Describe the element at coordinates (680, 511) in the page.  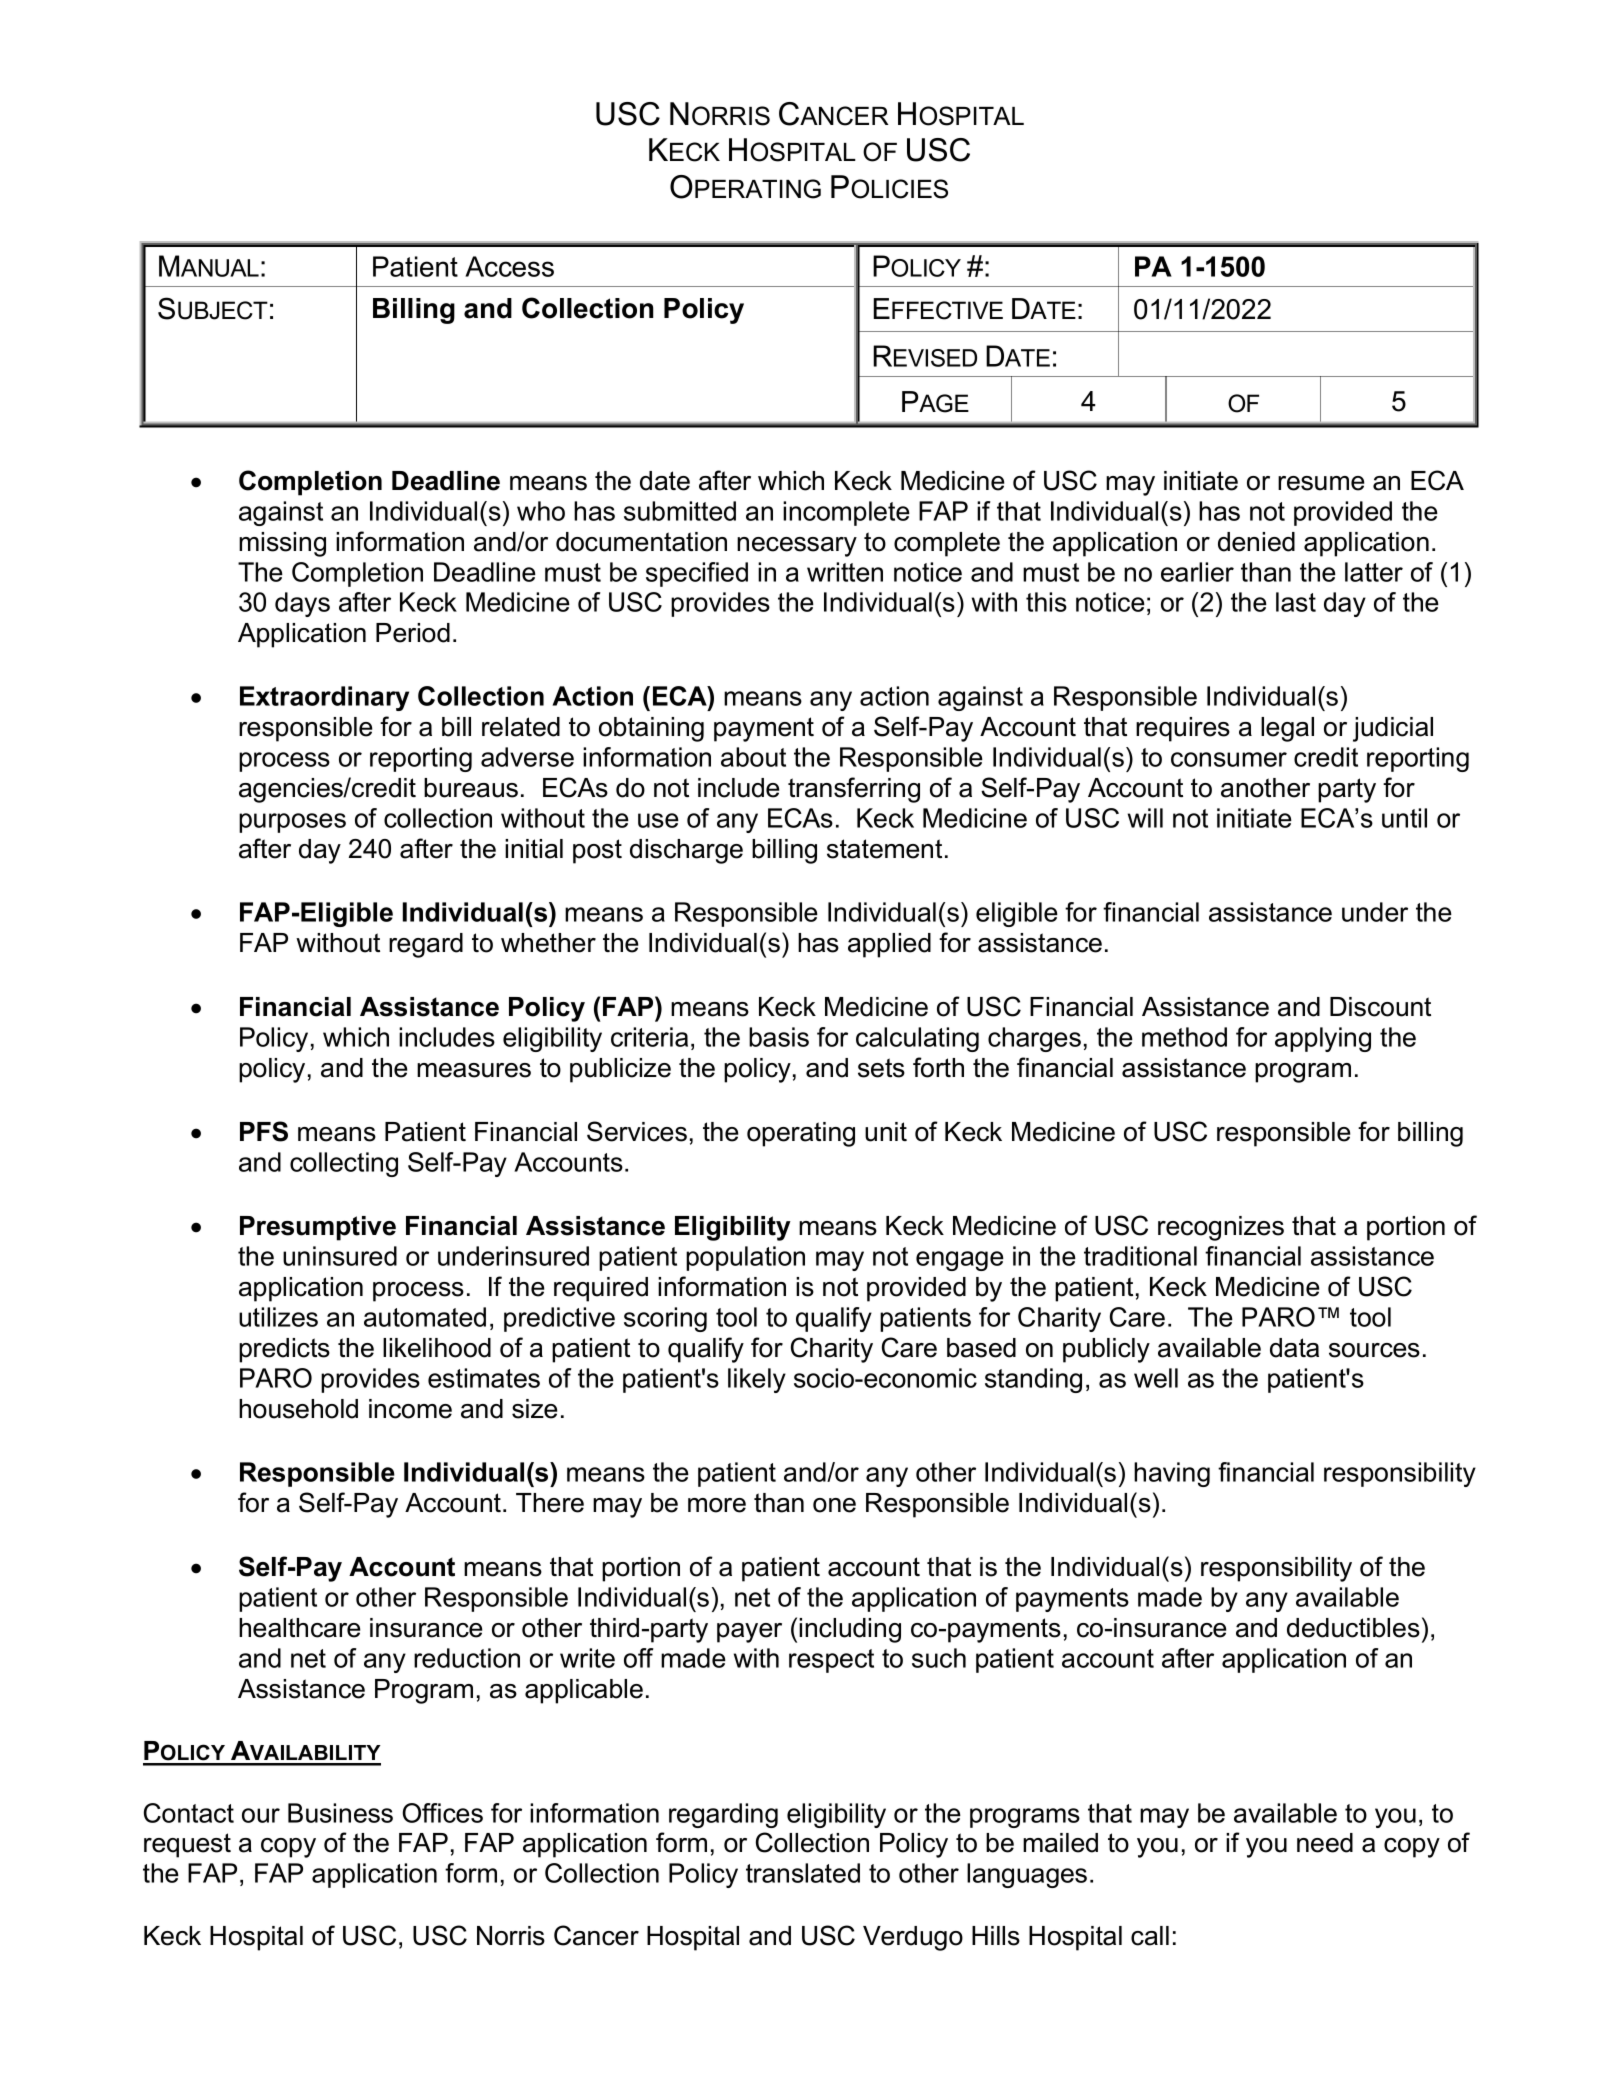
I see `submitted` at that location.
